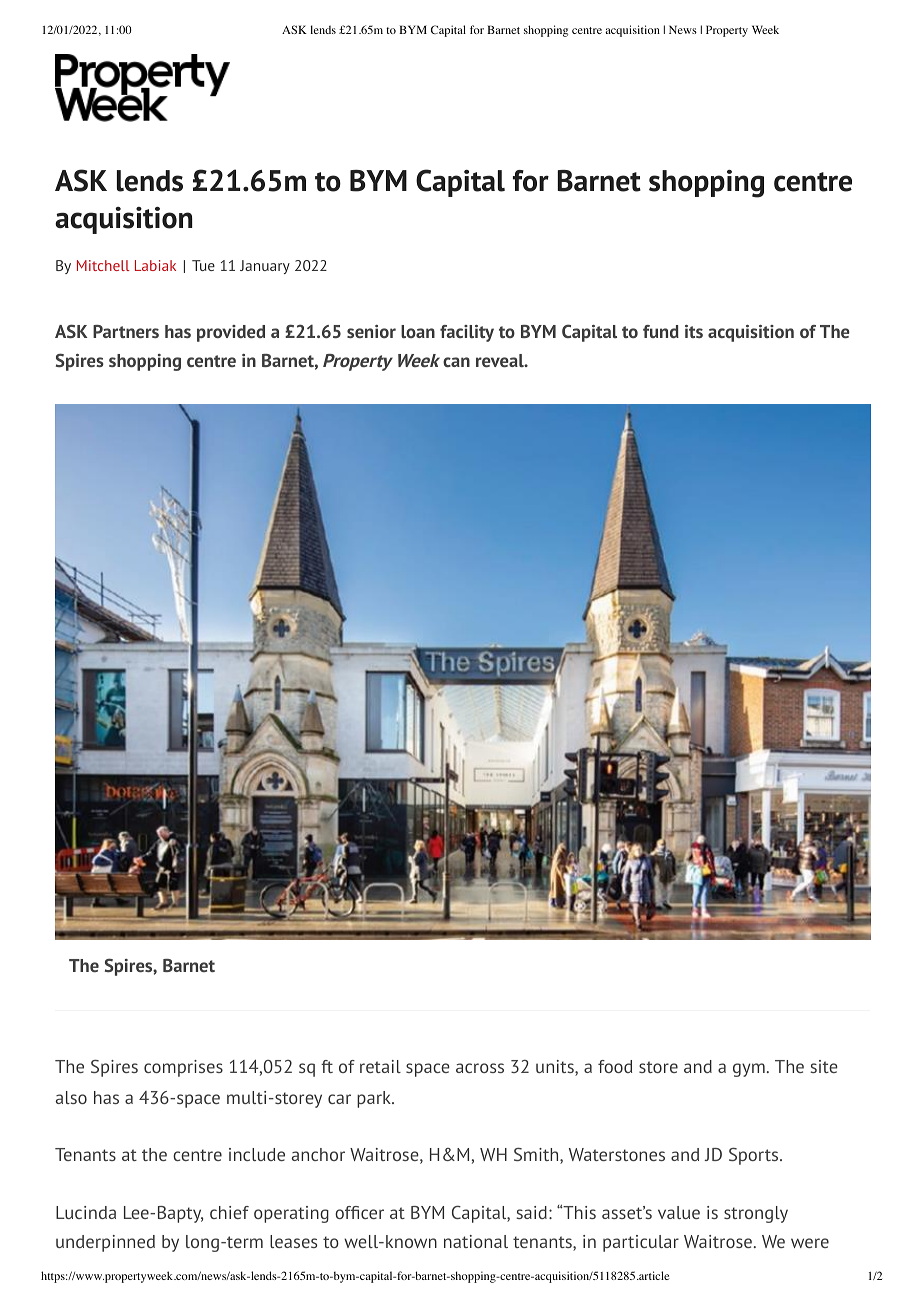 The width and height of the screenshot is (924, 1307). Describe the element at coordinates (183, 1068) in the screenshot. I see `comprises` at that location.
